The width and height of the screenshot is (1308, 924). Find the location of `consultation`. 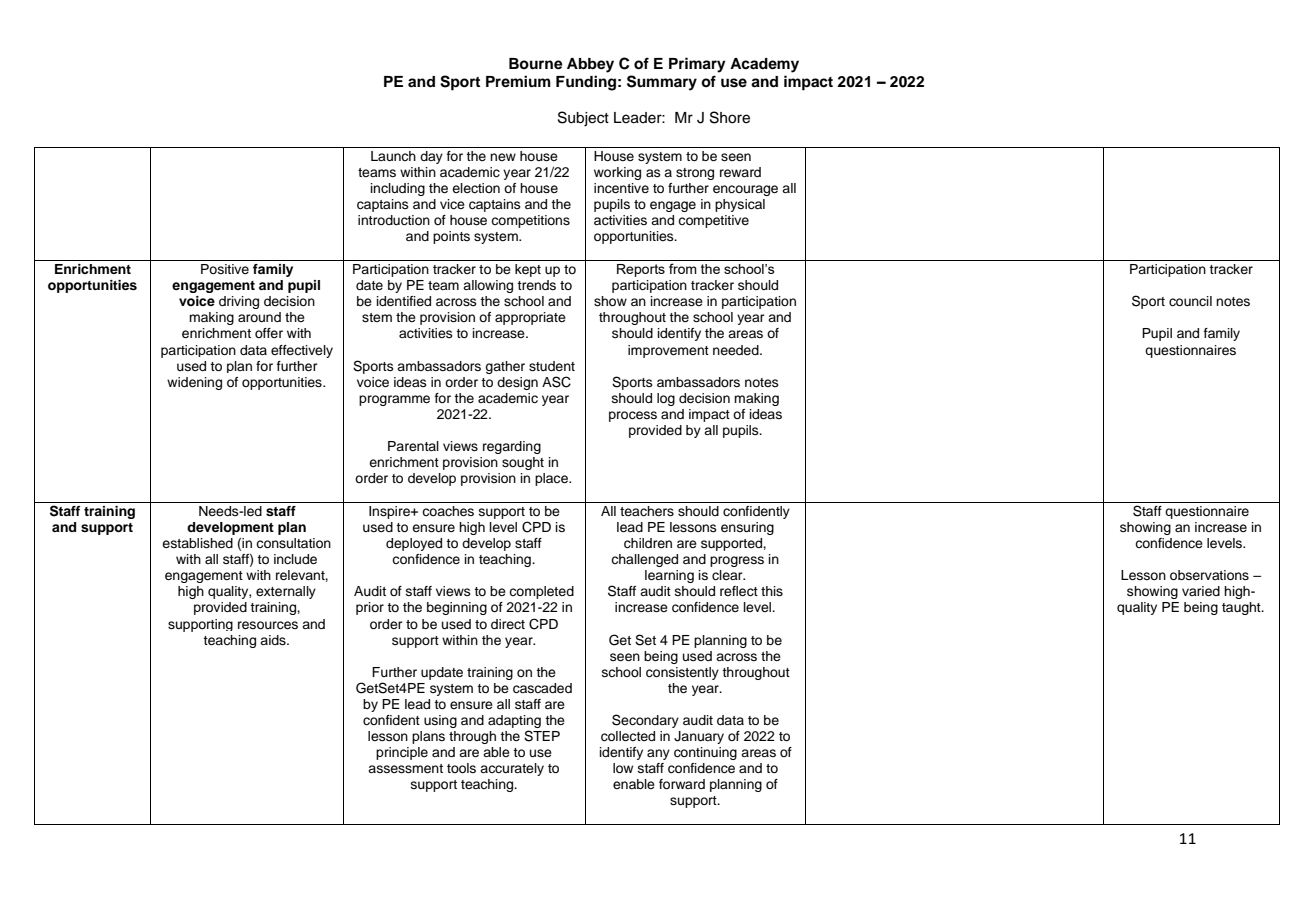

consultation is located at coordinates (293, 543).
